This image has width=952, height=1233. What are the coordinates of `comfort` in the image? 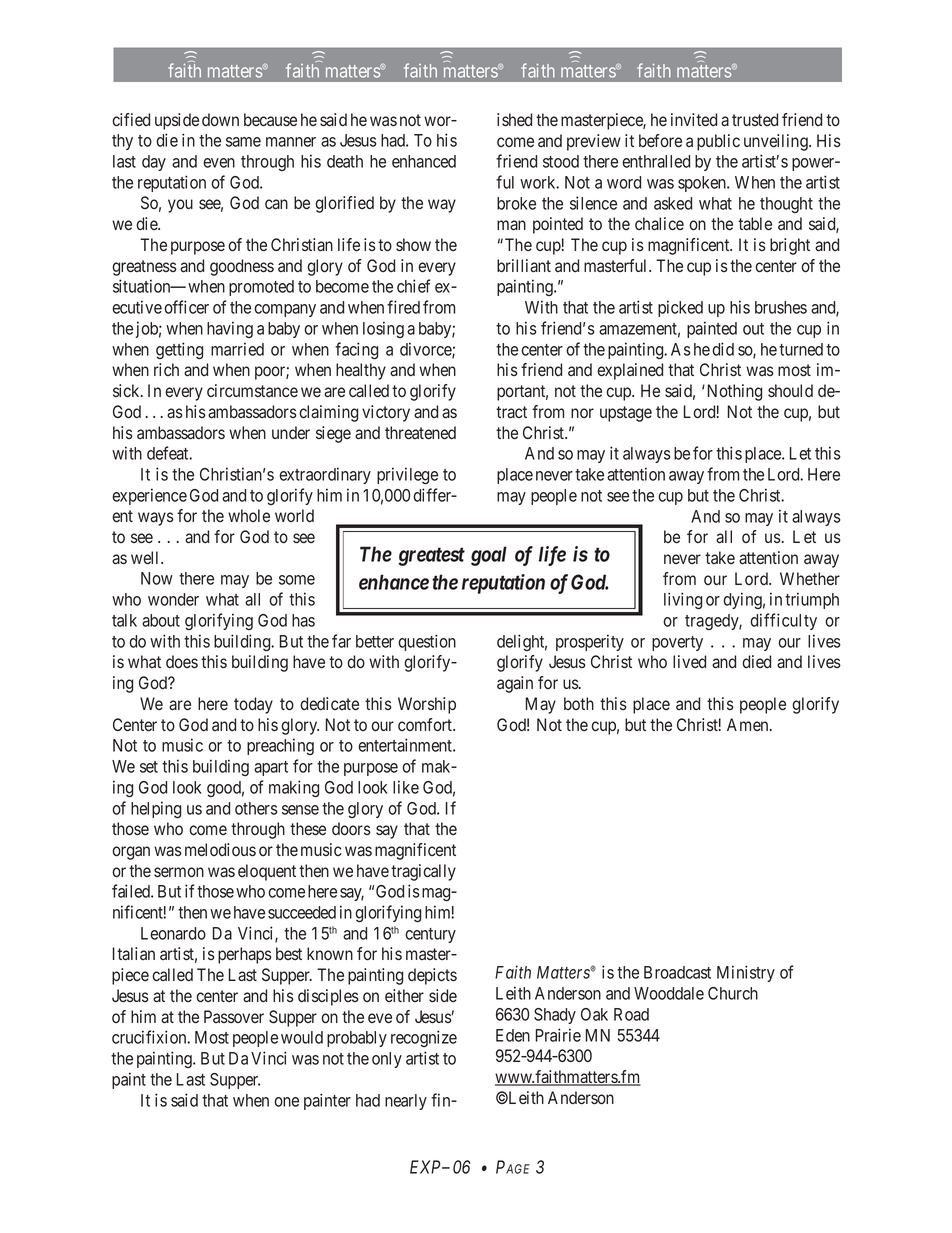 It's located at (426, 725).
